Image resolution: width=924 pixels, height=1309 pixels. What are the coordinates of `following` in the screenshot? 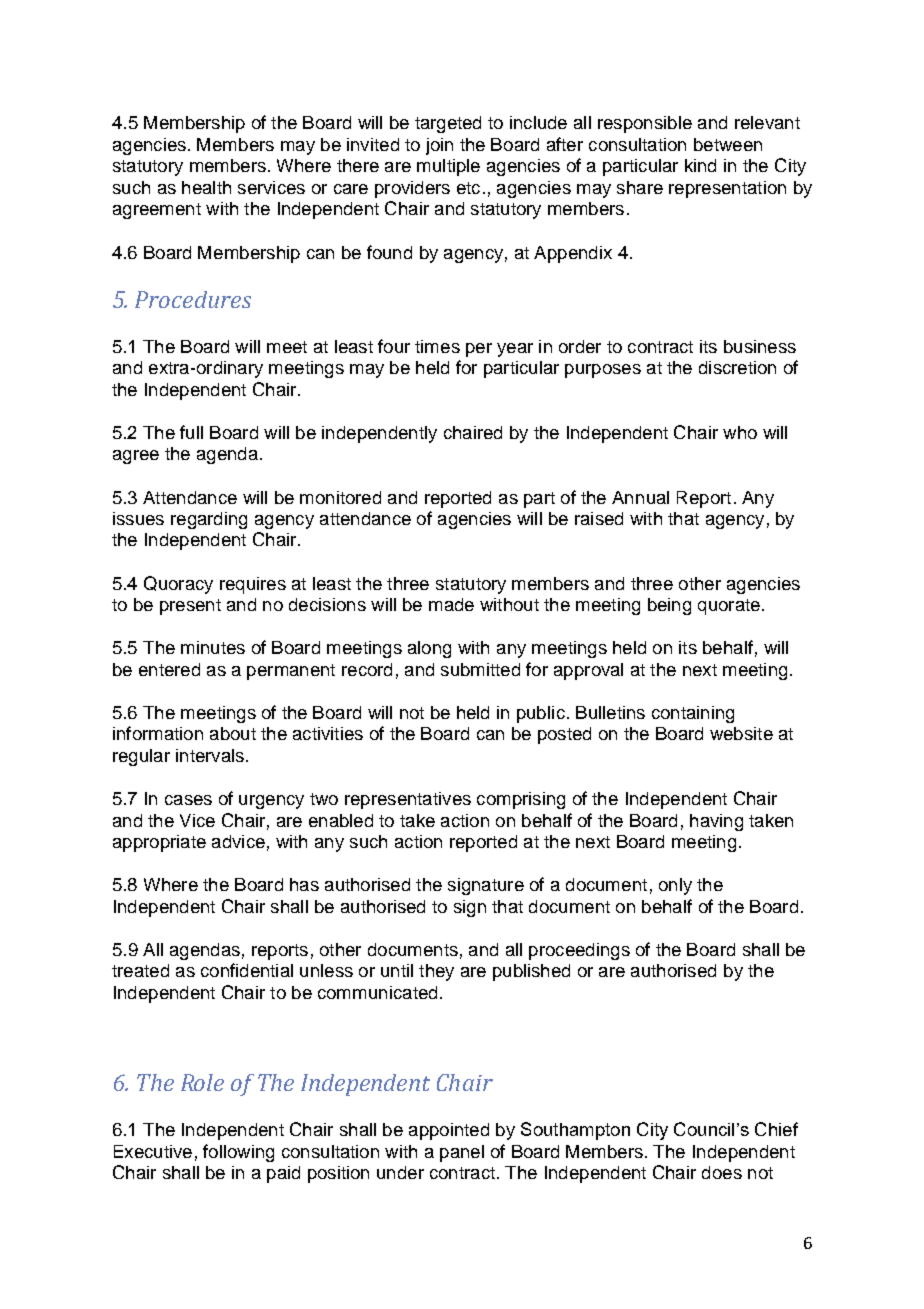 It's located at (238, 1153).
